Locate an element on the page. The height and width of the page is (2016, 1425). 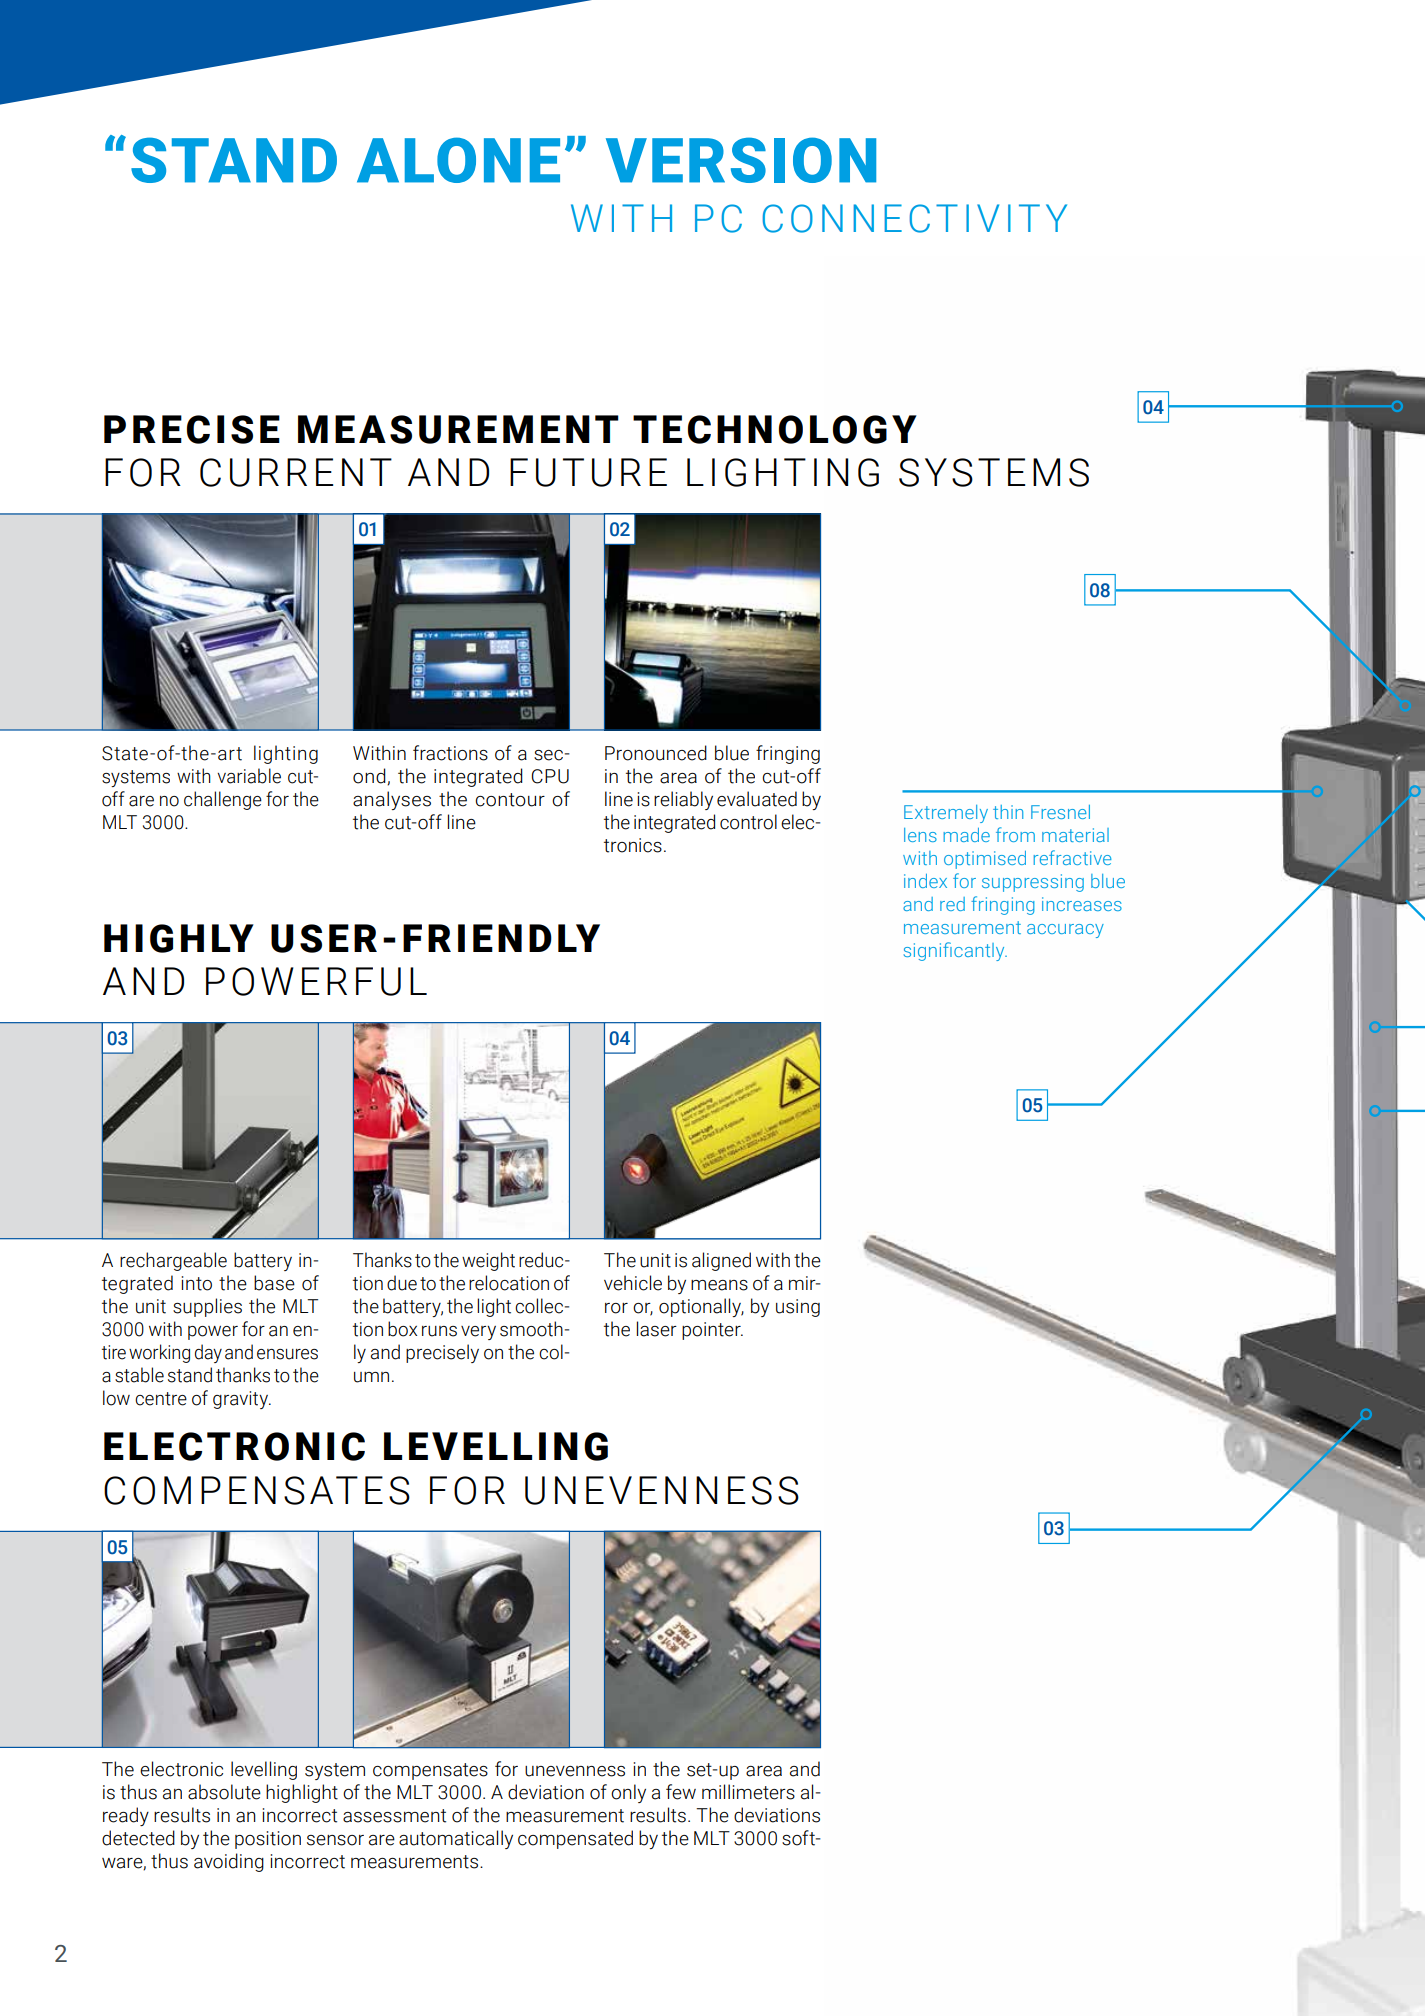
VERSION is located at coordinates (741, 160).
